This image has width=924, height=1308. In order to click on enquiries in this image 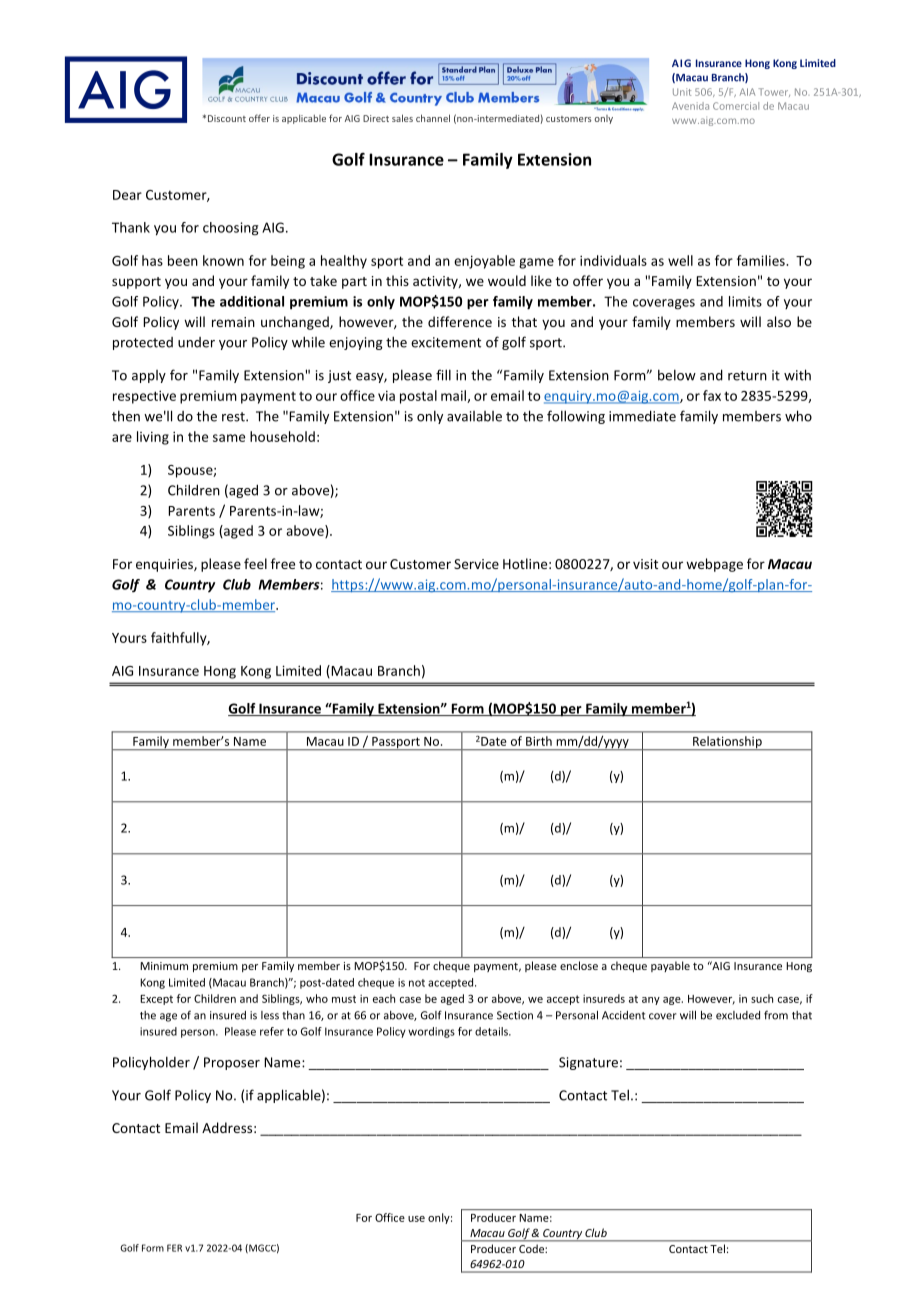, I will do `click(165, 565)`.
